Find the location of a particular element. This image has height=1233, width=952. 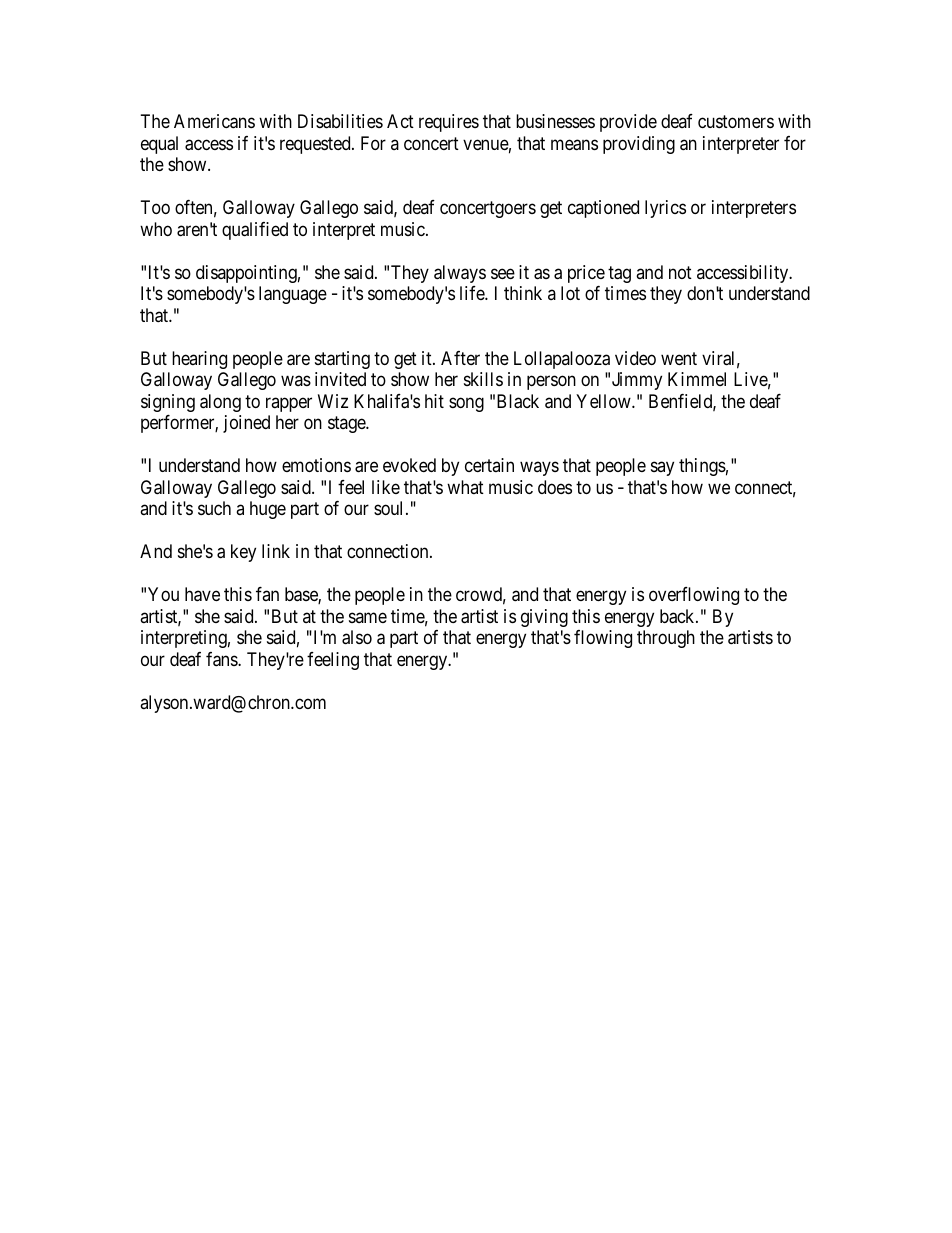

along is located at coordinates (220, 403).
